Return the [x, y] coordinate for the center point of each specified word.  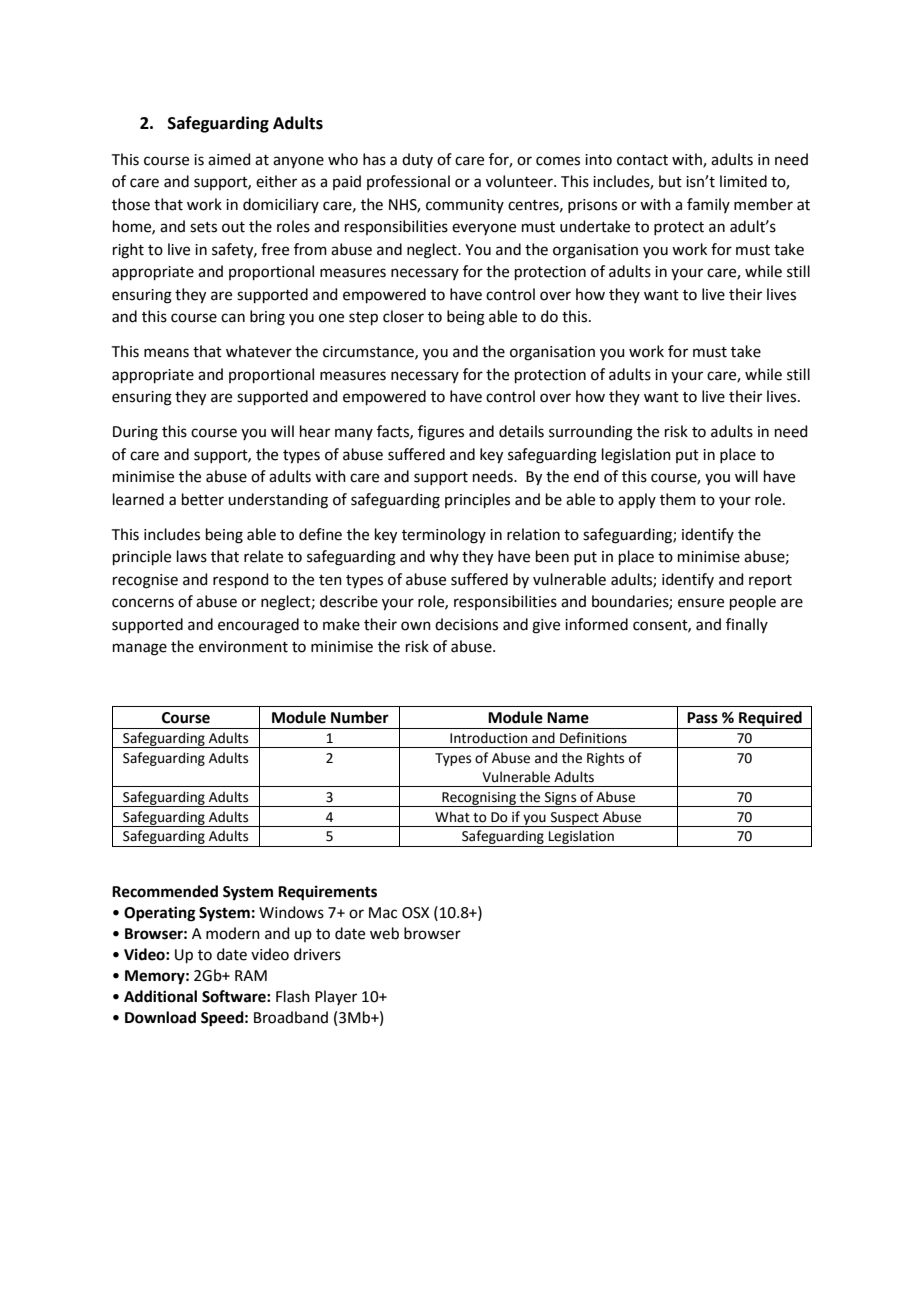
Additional [160, 996]
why [444, 557]
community [465, 206]
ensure [701, 603]
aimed [229, 159]
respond [241, 580]
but [670, 181]
